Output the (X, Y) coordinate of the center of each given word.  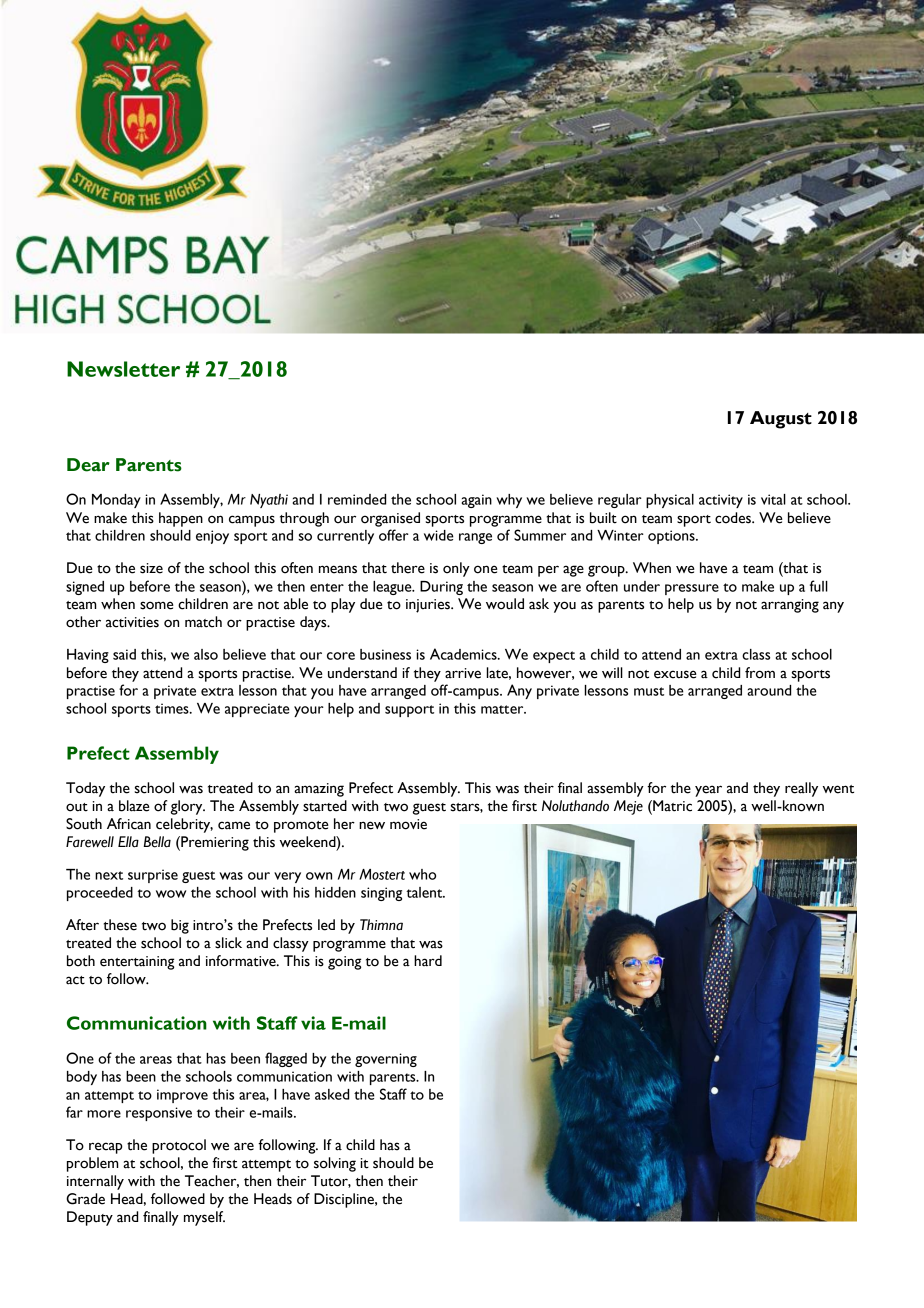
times (173, 708)
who (422, 874)
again (476, 501)
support (409, 711)
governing (386, 1060)
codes (734, 518)
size (151, 568)
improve (182, 1096)
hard (428, 960)
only (456, 569)
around (769, 690)
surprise (153, 876)
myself (204, 1218)
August (781, 420)
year (708, 791)
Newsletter (123, 369)
